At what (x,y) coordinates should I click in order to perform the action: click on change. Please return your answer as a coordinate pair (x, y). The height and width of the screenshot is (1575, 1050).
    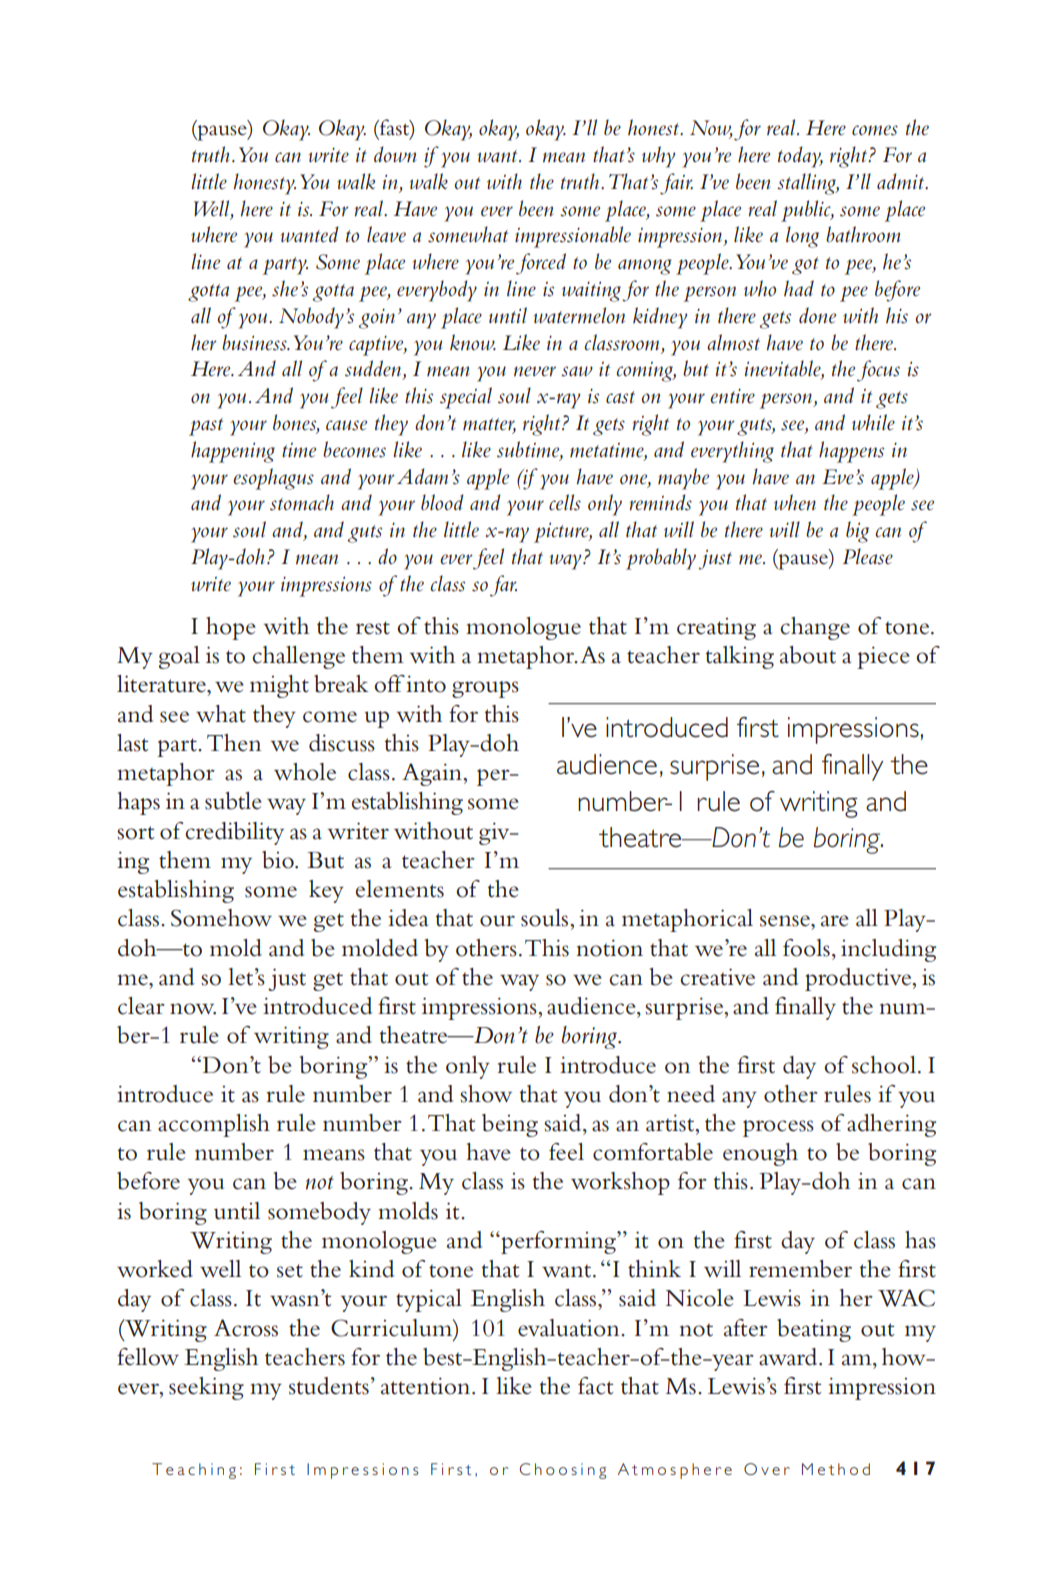
    Looking at the image, I should click on (815, 628).
